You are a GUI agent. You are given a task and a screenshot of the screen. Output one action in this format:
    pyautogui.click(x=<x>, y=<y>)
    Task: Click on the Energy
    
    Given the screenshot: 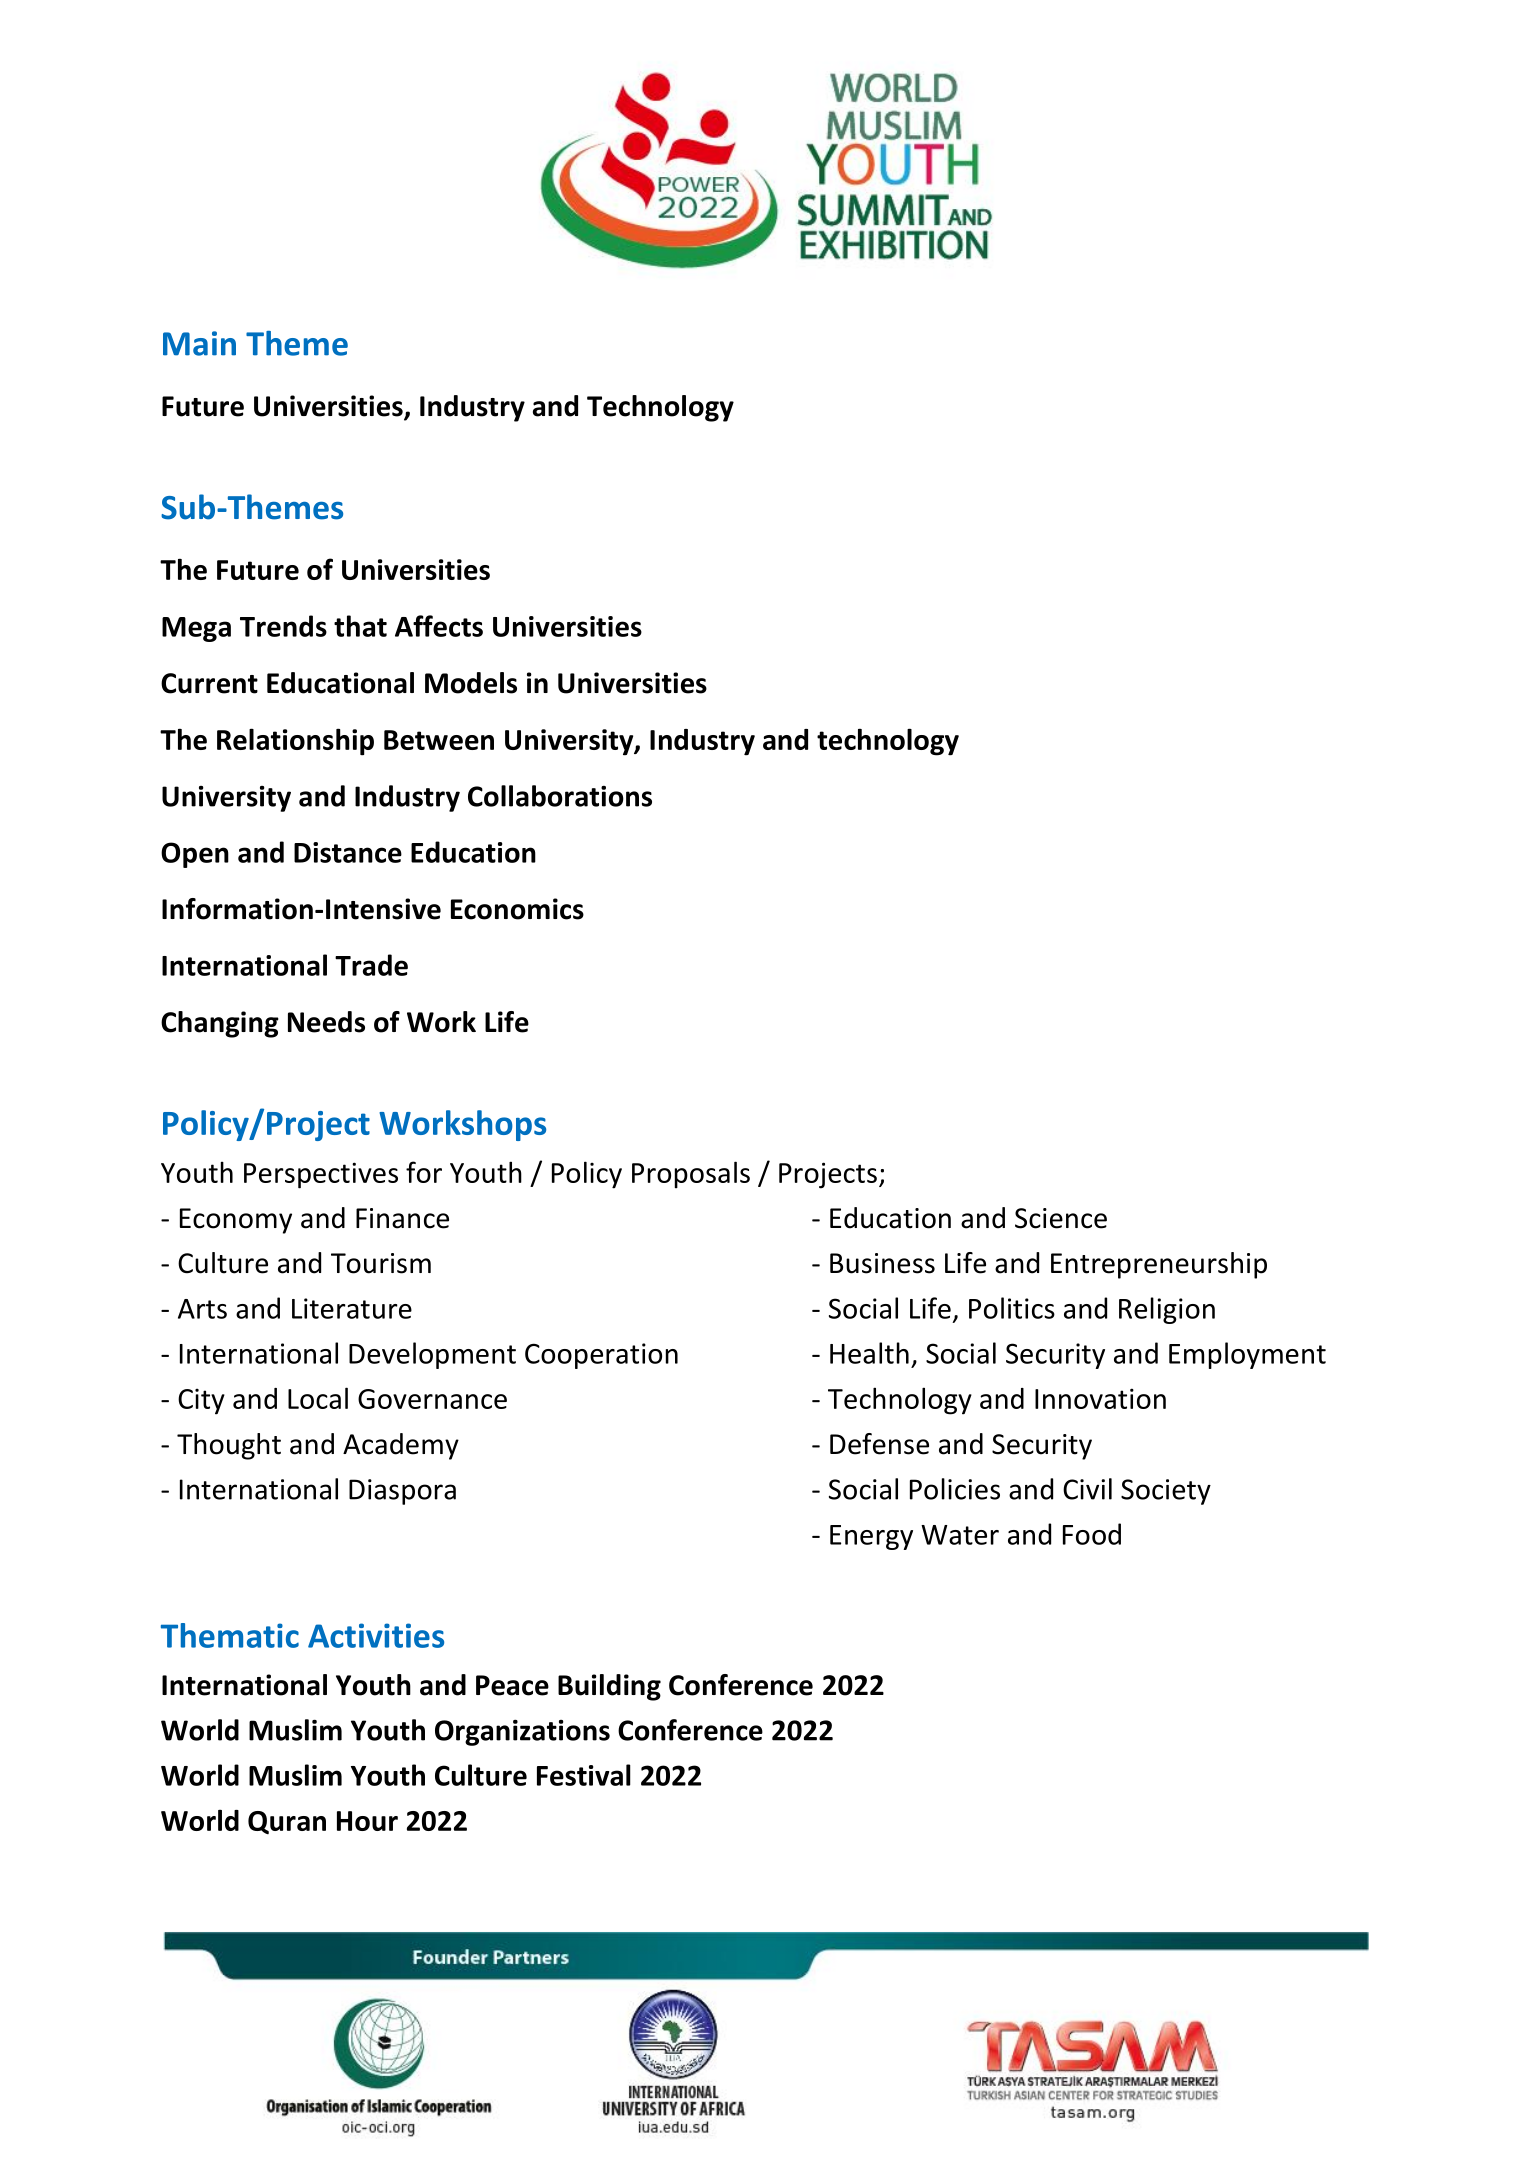 What is the action you would take?
    pyautogui.click(x=871, y=1537)
